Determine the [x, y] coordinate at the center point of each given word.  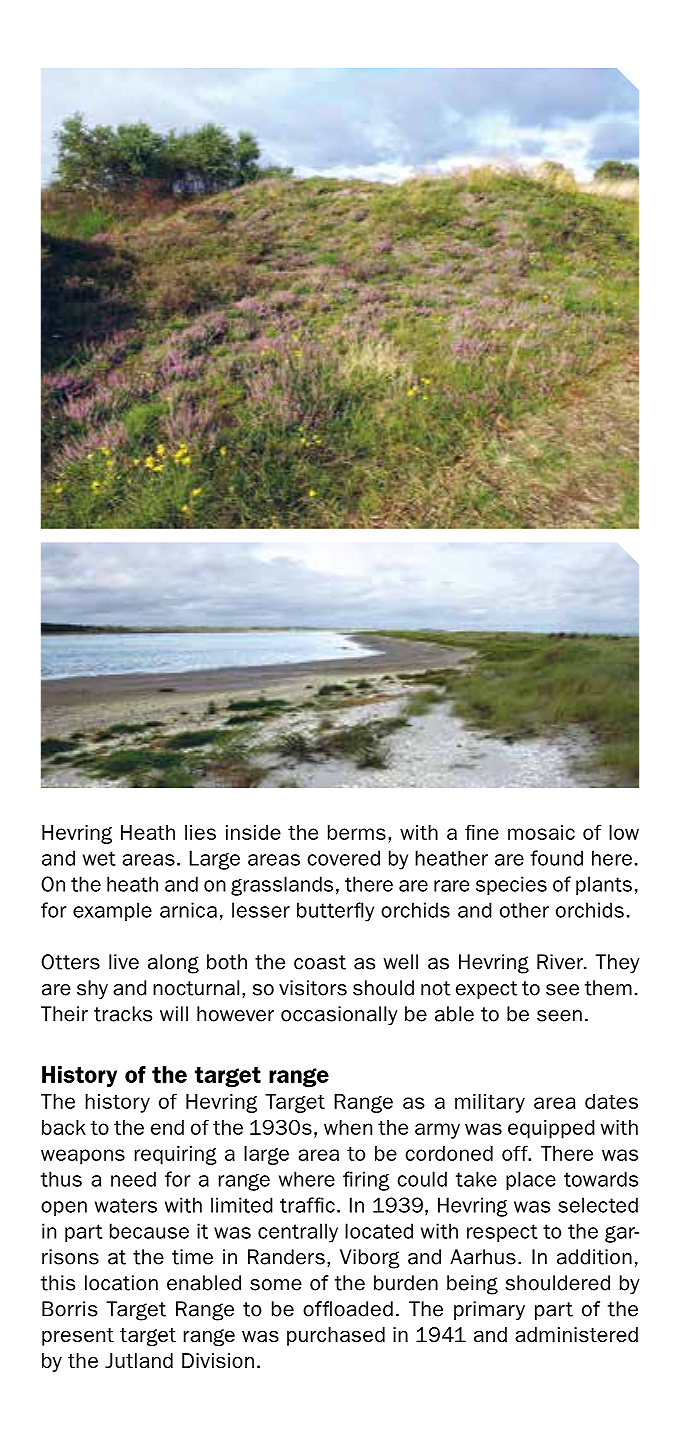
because [149, 1231]
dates [611, 1101]
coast [320, 962]
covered [343, 858]
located [379, 1231]
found [556, 858]
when [348, 1127]
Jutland [139, 1361]
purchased [336, 1336]
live [124, 962]
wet [99, 858]
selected [598, 1205]
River [561, 962]
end [167, 1127]
